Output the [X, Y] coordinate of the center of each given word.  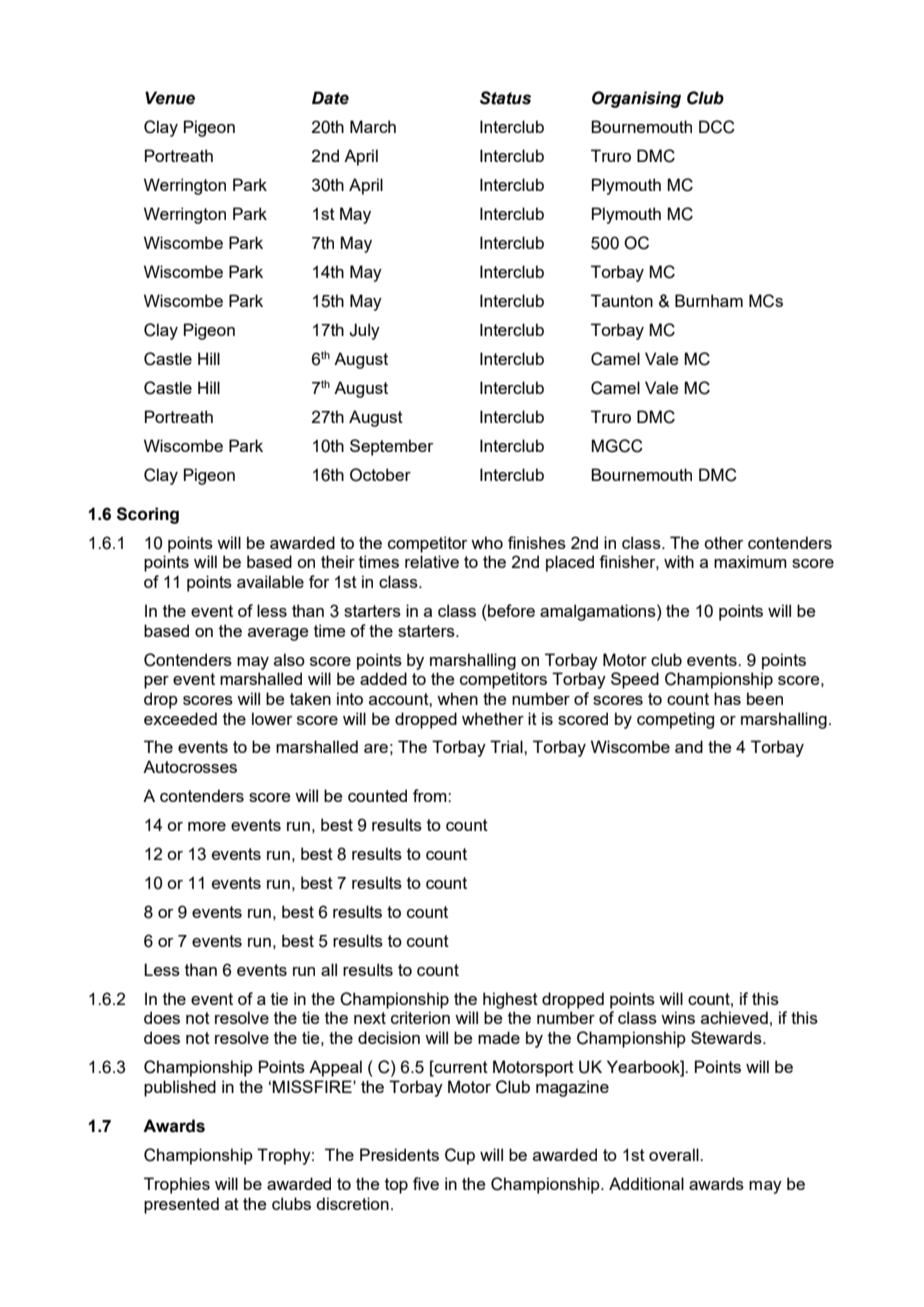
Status [505, 98]
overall [675, 1154]
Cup [460, 1156]
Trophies [177, 1185]
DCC [717, 127]
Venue [170, 98]
